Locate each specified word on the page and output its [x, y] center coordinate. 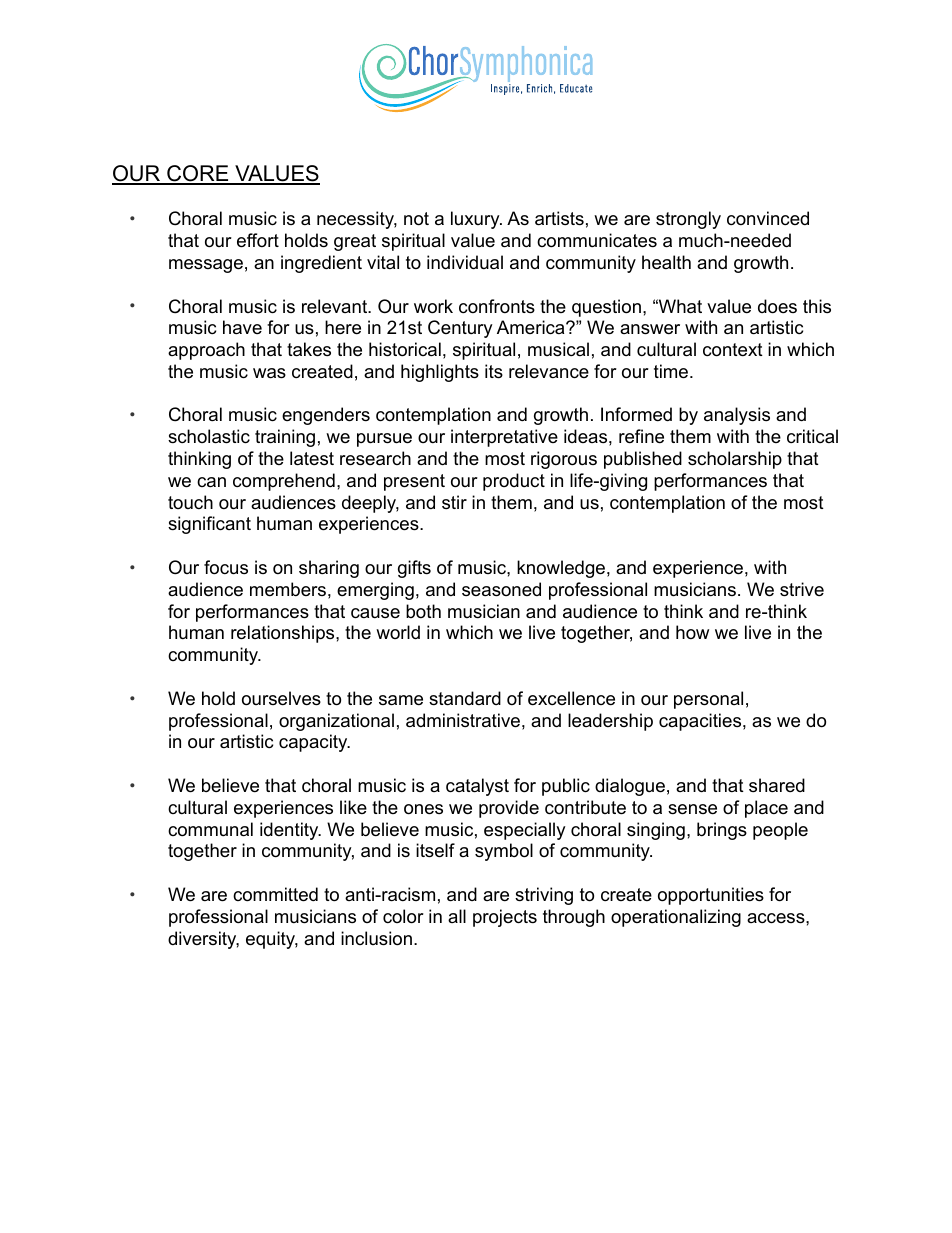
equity [272, 940]
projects [505, 918]
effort [258, 240]
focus [226, 567]
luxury [476, 220]
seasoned [501, 589]
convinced [768, 218]
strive [802, 589]
